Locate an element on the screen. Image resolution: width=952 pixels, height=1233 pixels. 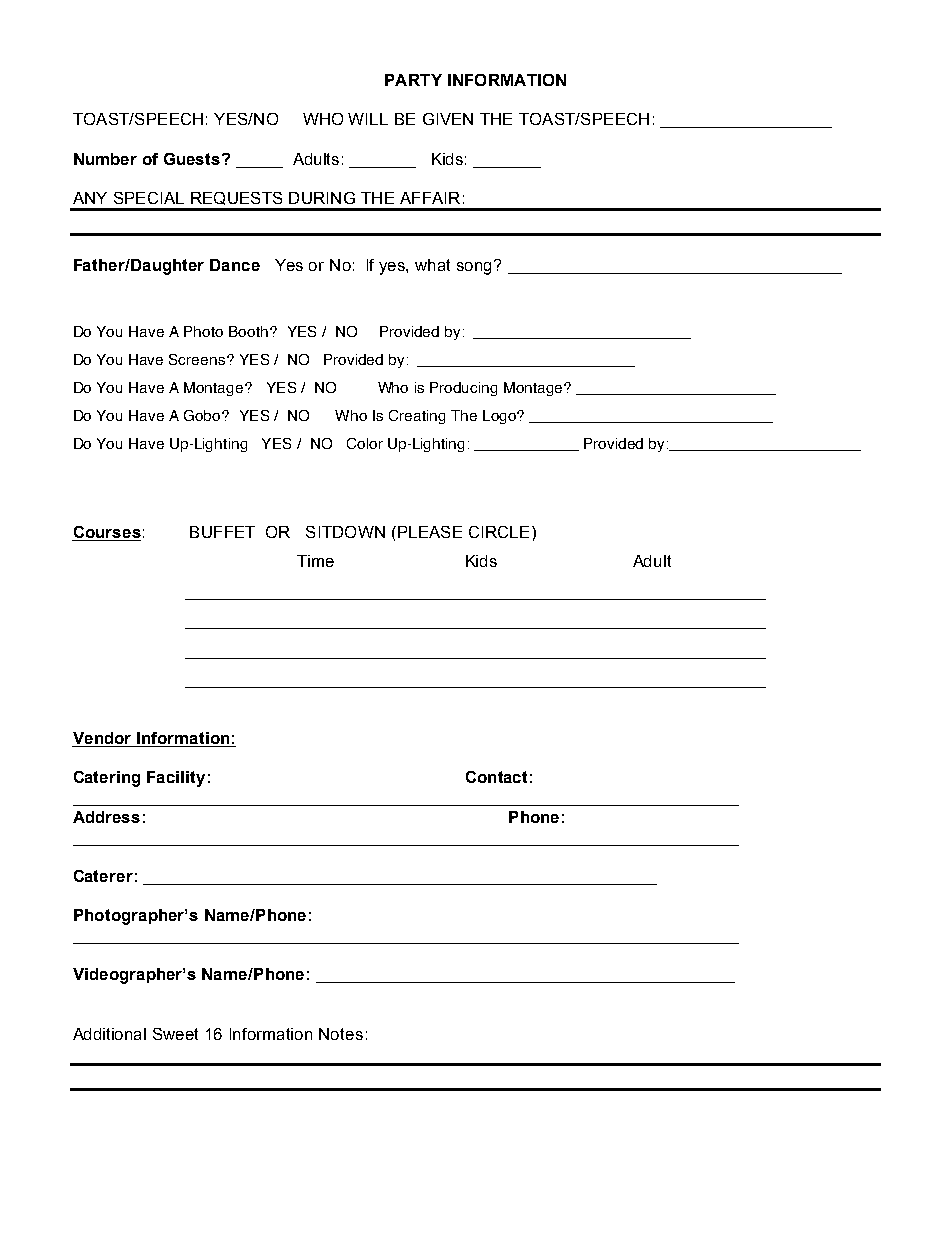
Notes is located at coordinates (341, 1034).
